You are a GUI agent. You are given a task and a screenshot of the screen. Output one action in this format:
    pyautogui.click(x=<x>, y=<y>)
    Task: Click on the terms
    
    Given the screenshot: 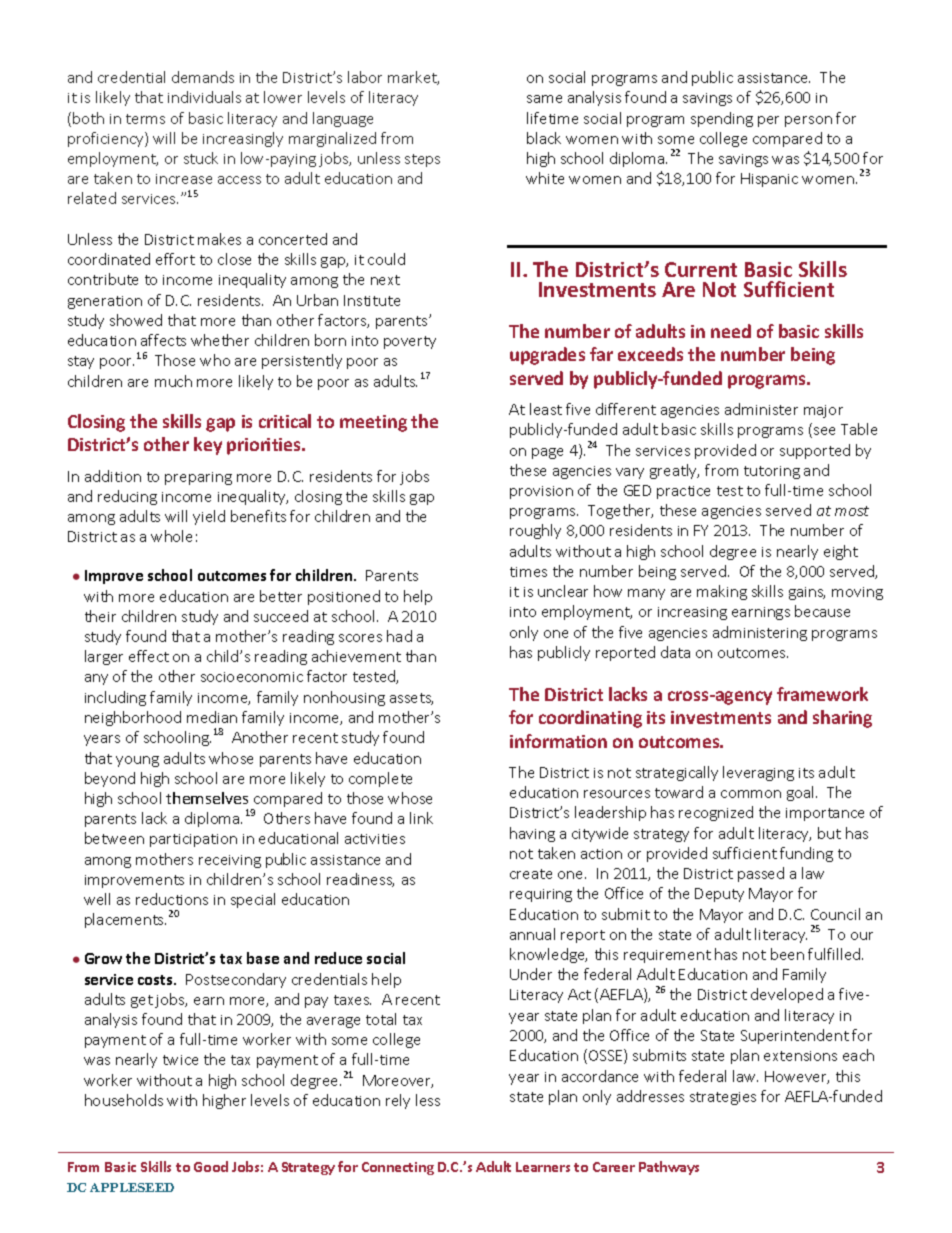 What is the action you would take?
    pyautogui.click(x=145, y=119)
